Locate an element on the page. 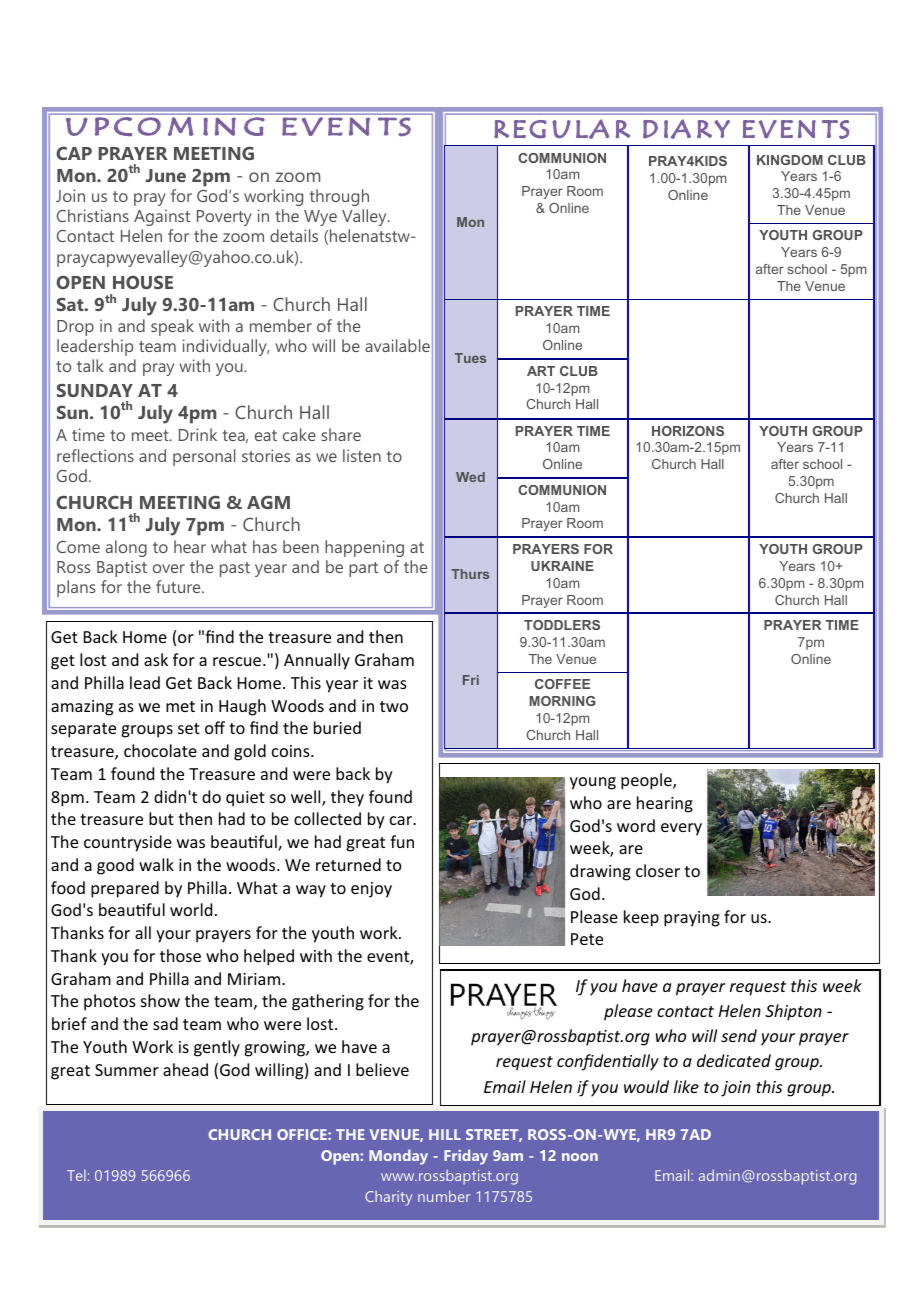 This image has width=924, height=1308. gathering is located at coordinates (328, 1002).
